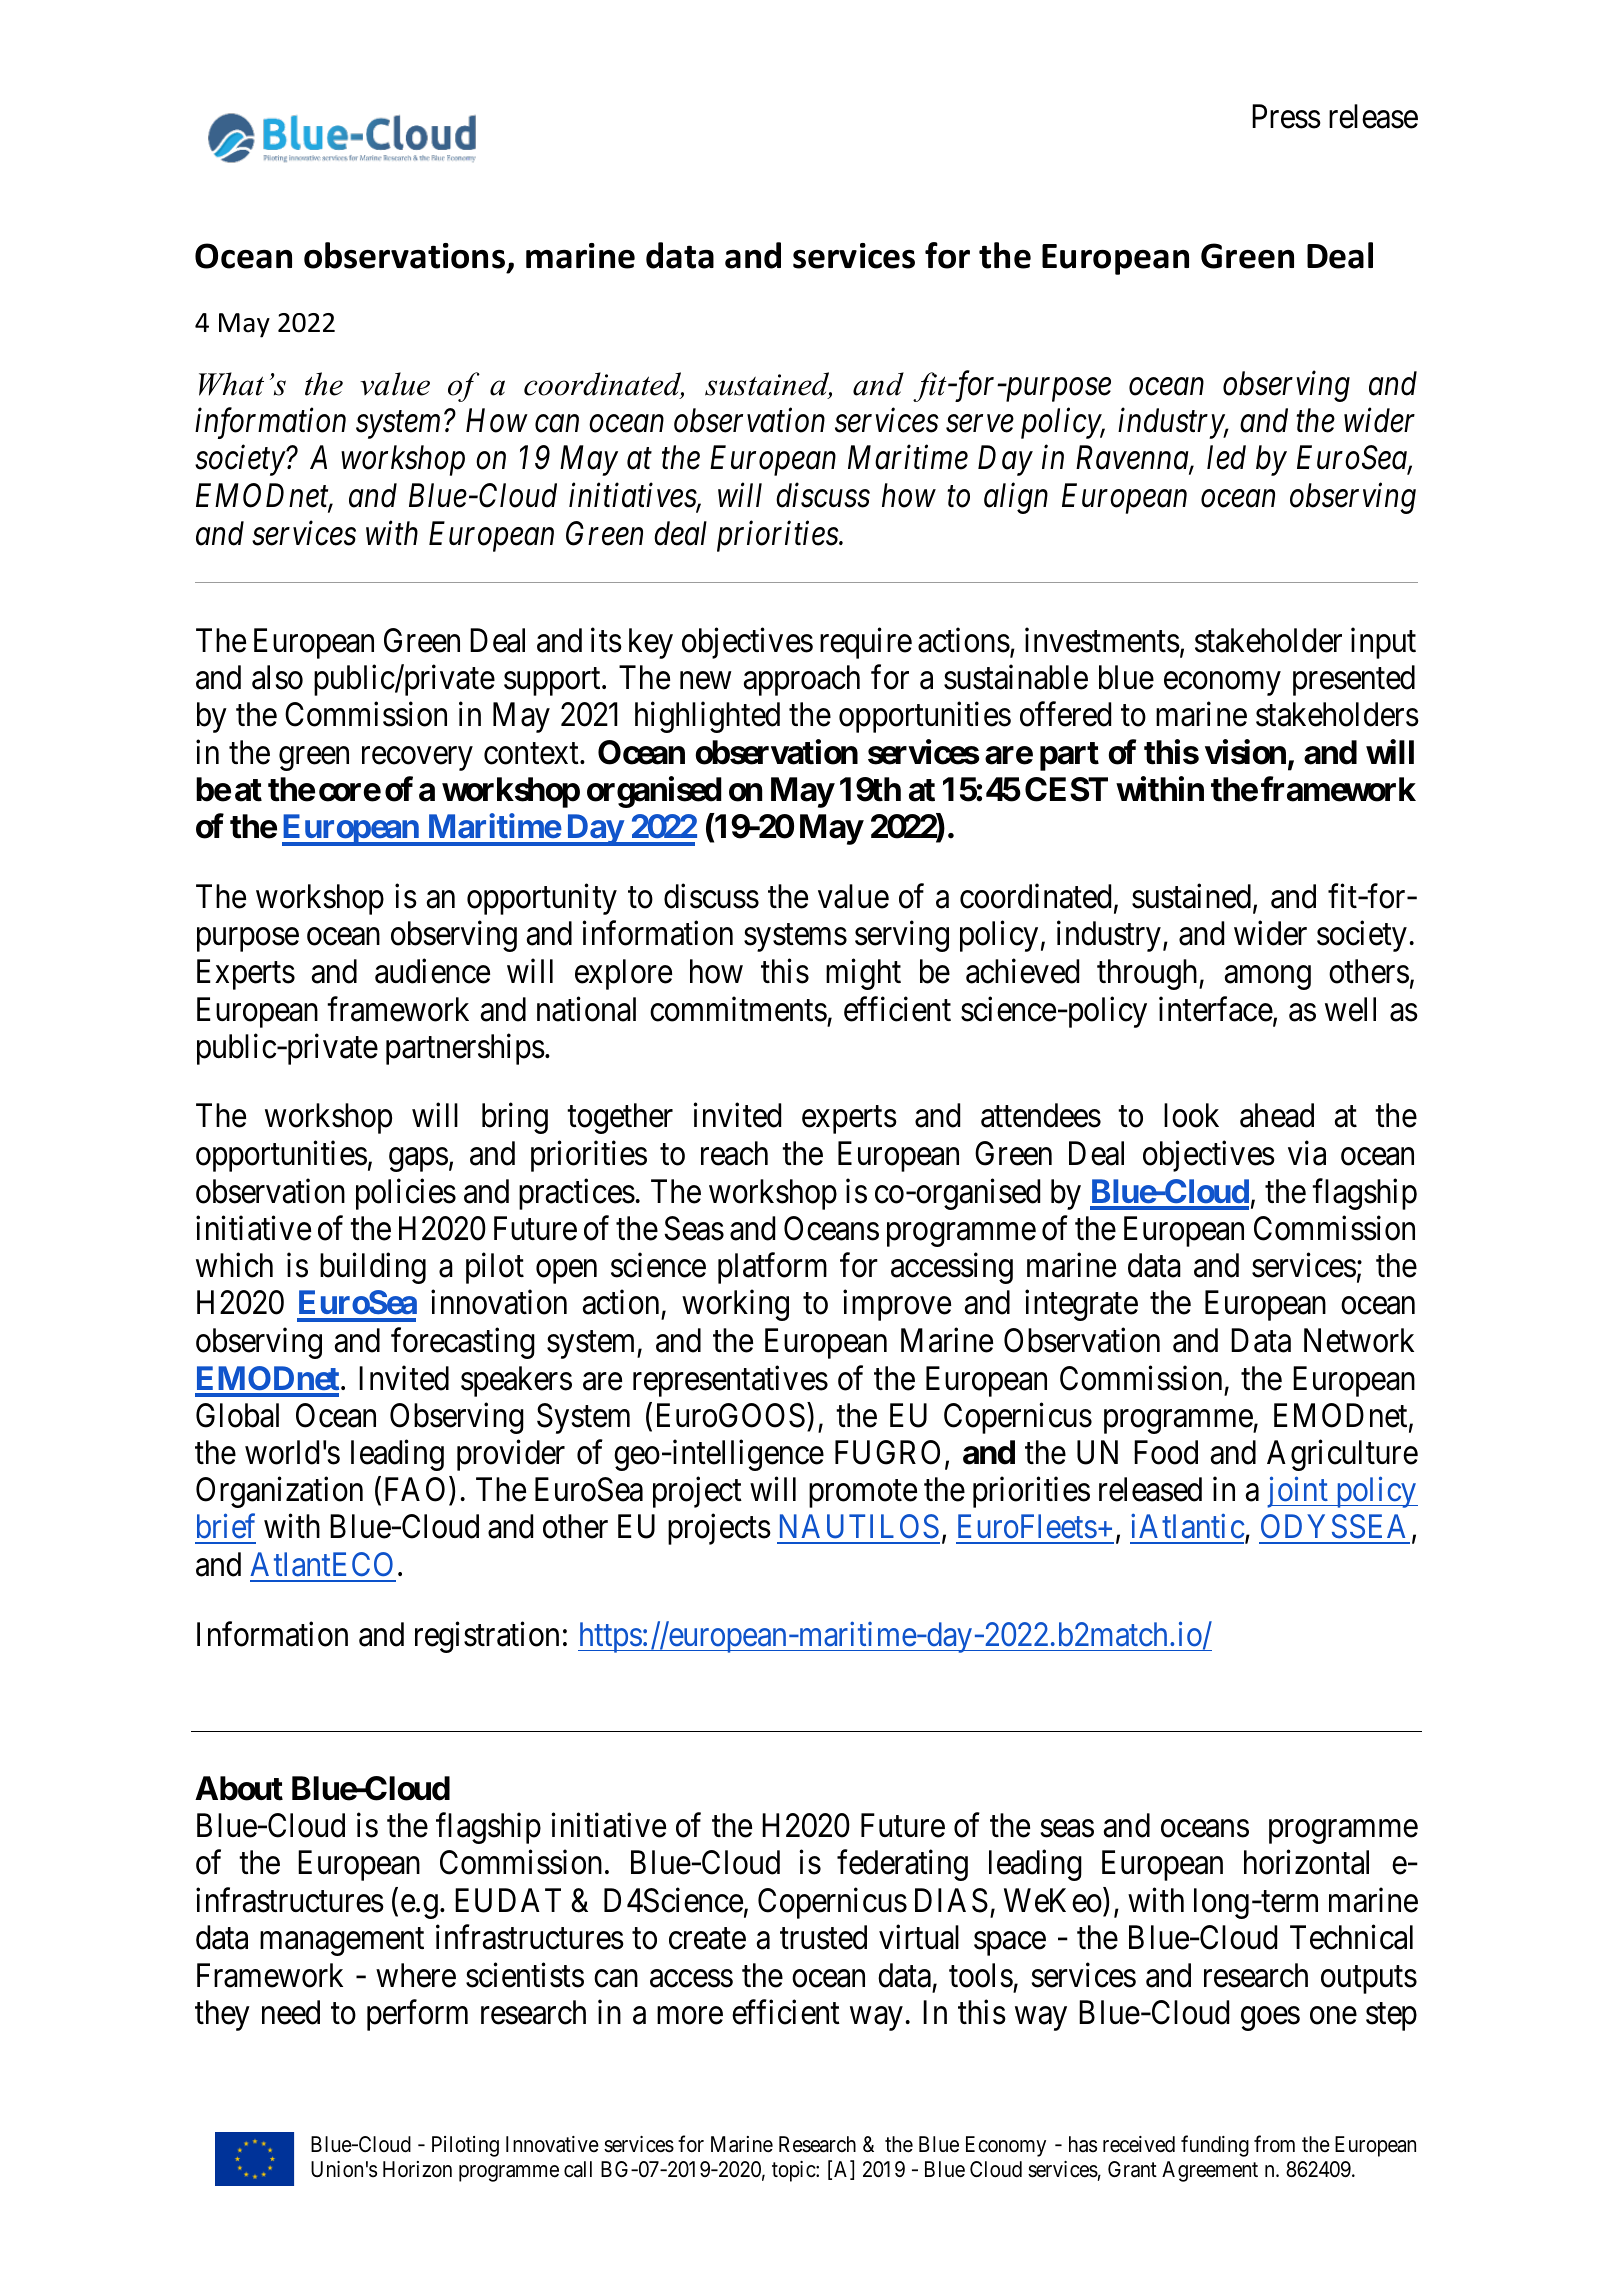 This screenshot has height=2279, width=1612. Describe the element at coordinates (277, 677) in the screenshot. I see `also` at that location.
